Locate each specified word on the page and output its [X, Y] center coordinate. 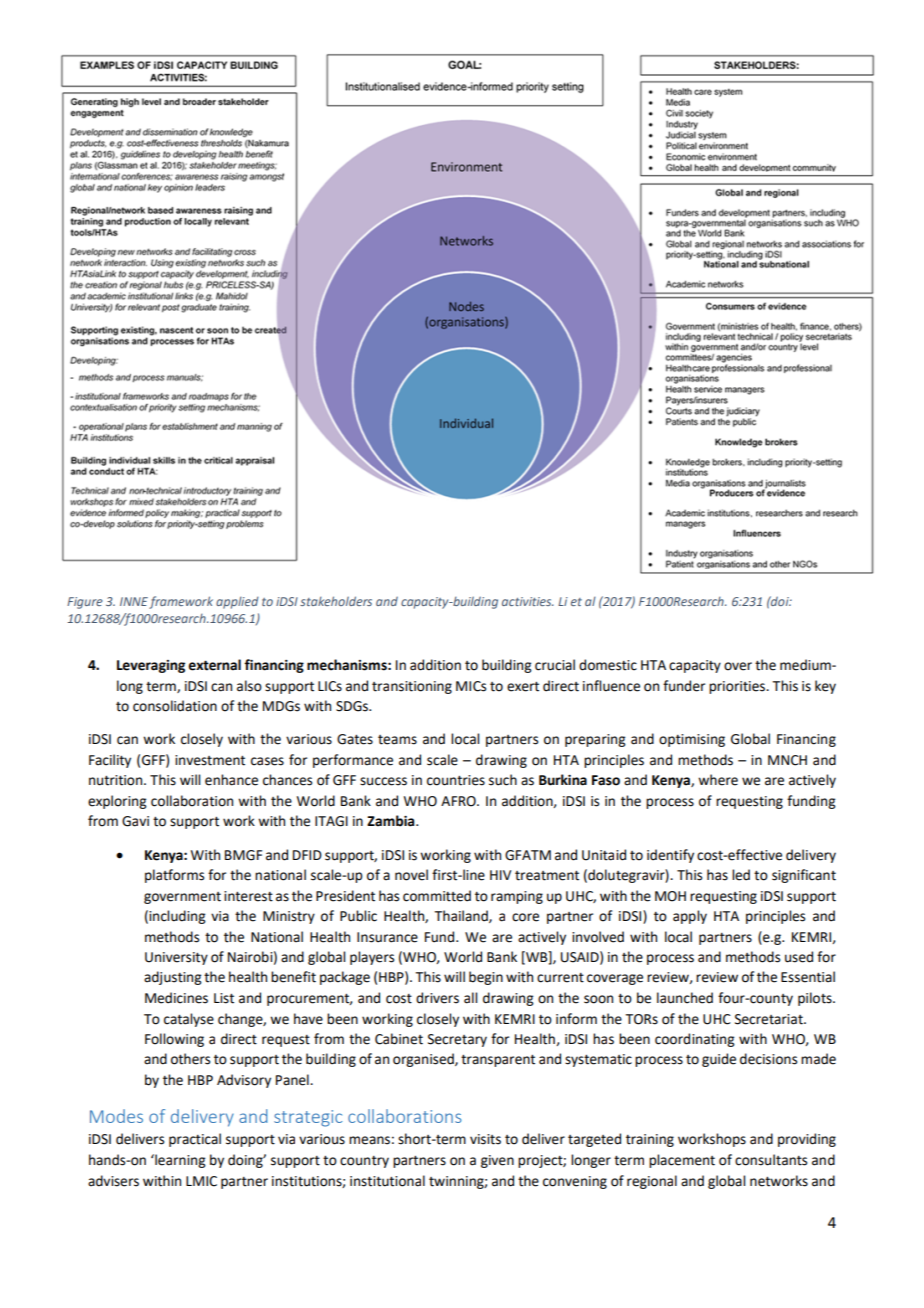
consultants [771, 1160]
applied [237, 603]
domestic [608, 665]
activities [528, 601]
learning [179, 1161]
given [497, 1161]
